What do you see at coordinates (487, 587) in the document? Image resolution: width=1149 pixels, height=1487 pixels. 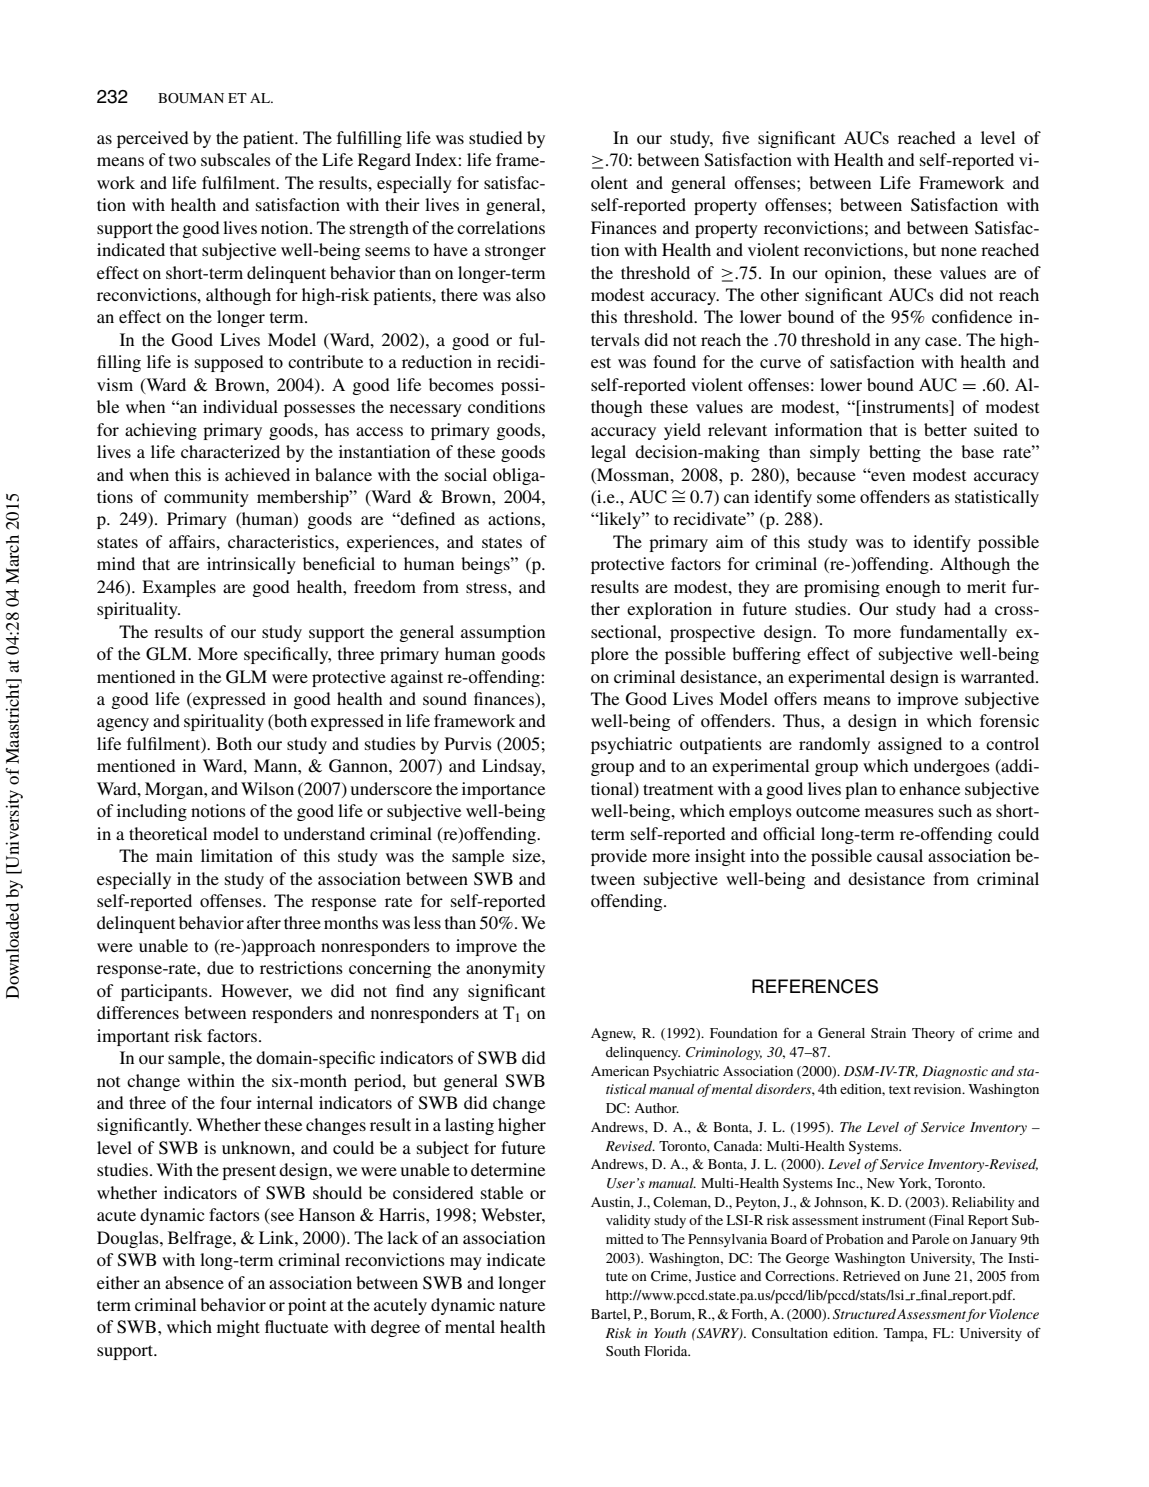 I see `stress` at bounding box center [487, 587].
